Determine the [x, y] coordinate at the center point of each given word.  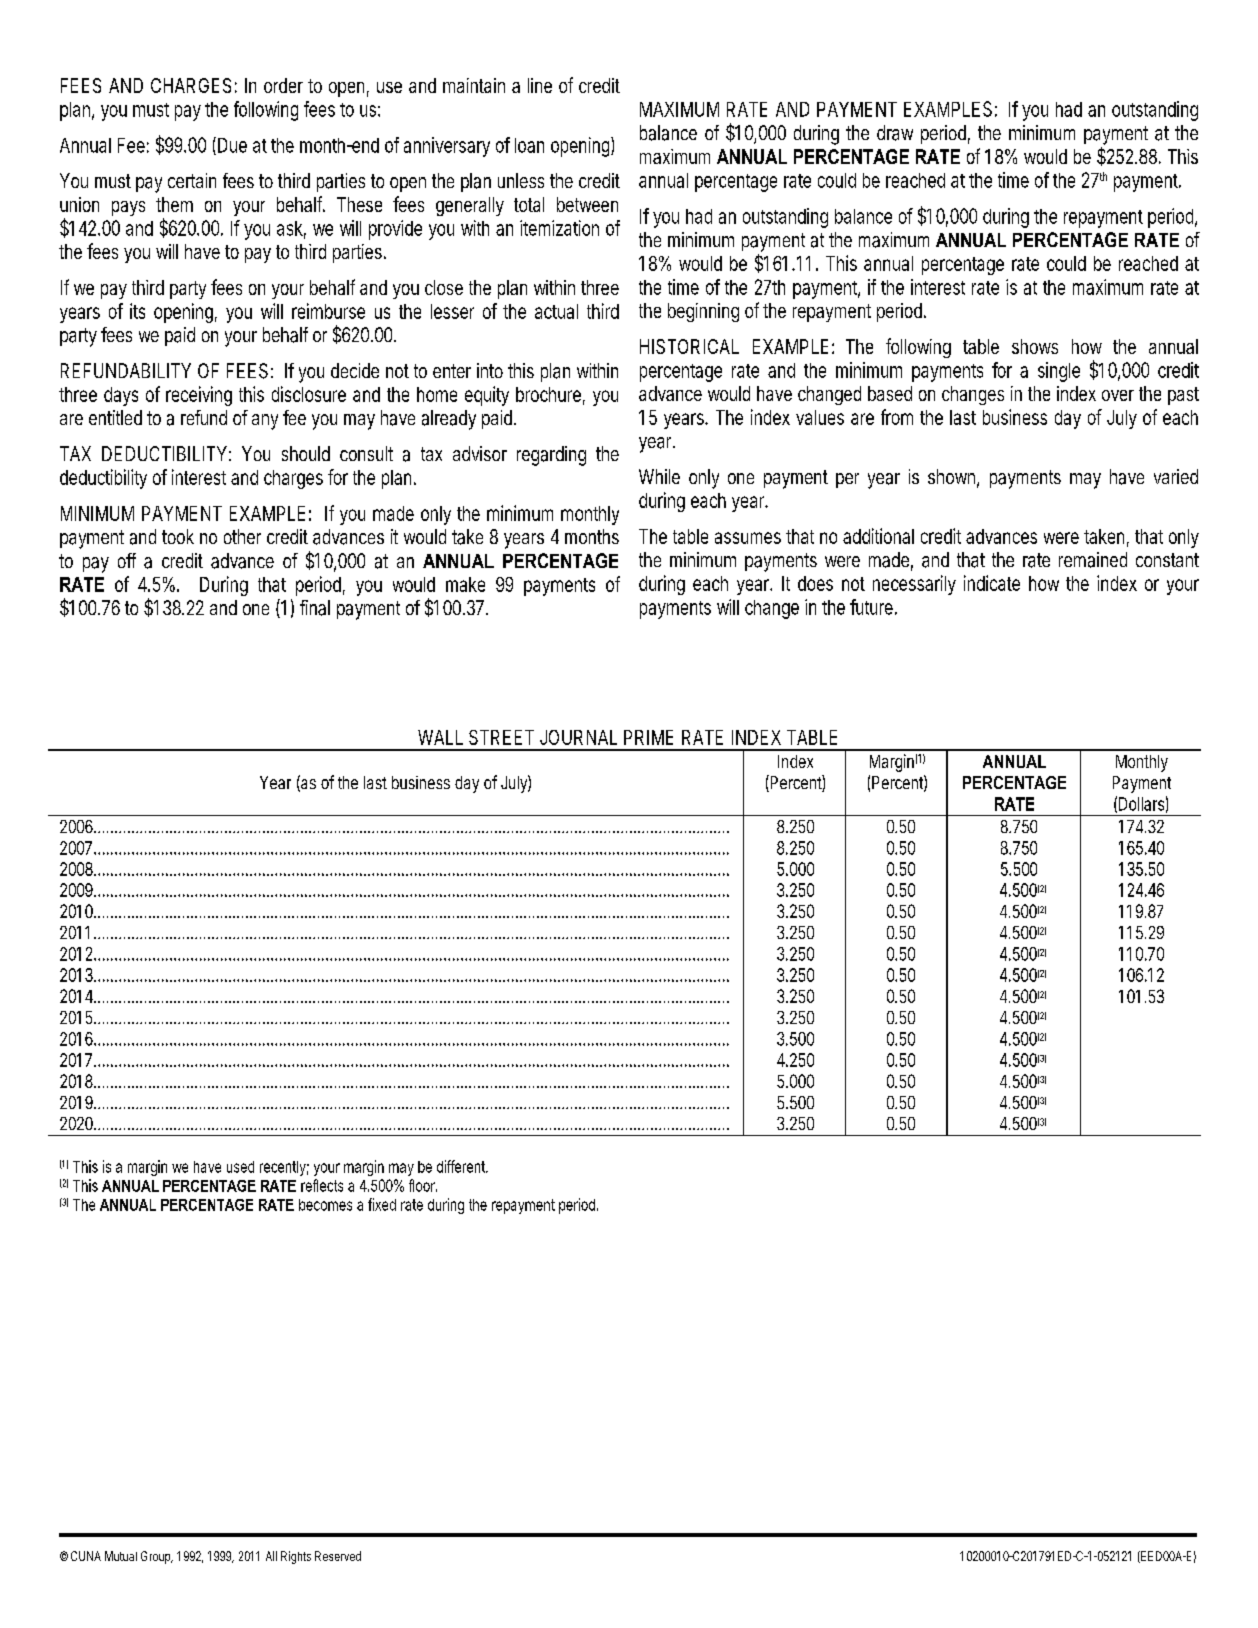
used [240, 1167]
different [462, 1166]
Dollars [1143, 804]
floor [423, 1185]
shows [1035, 346]
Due [232, 145]
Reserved [338, 1556]
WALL [440, 737]
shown [953, 478]
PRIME [648, 737]
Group [157, 1557]
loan [529, 145]
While [659, 476]
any [265, 422]
